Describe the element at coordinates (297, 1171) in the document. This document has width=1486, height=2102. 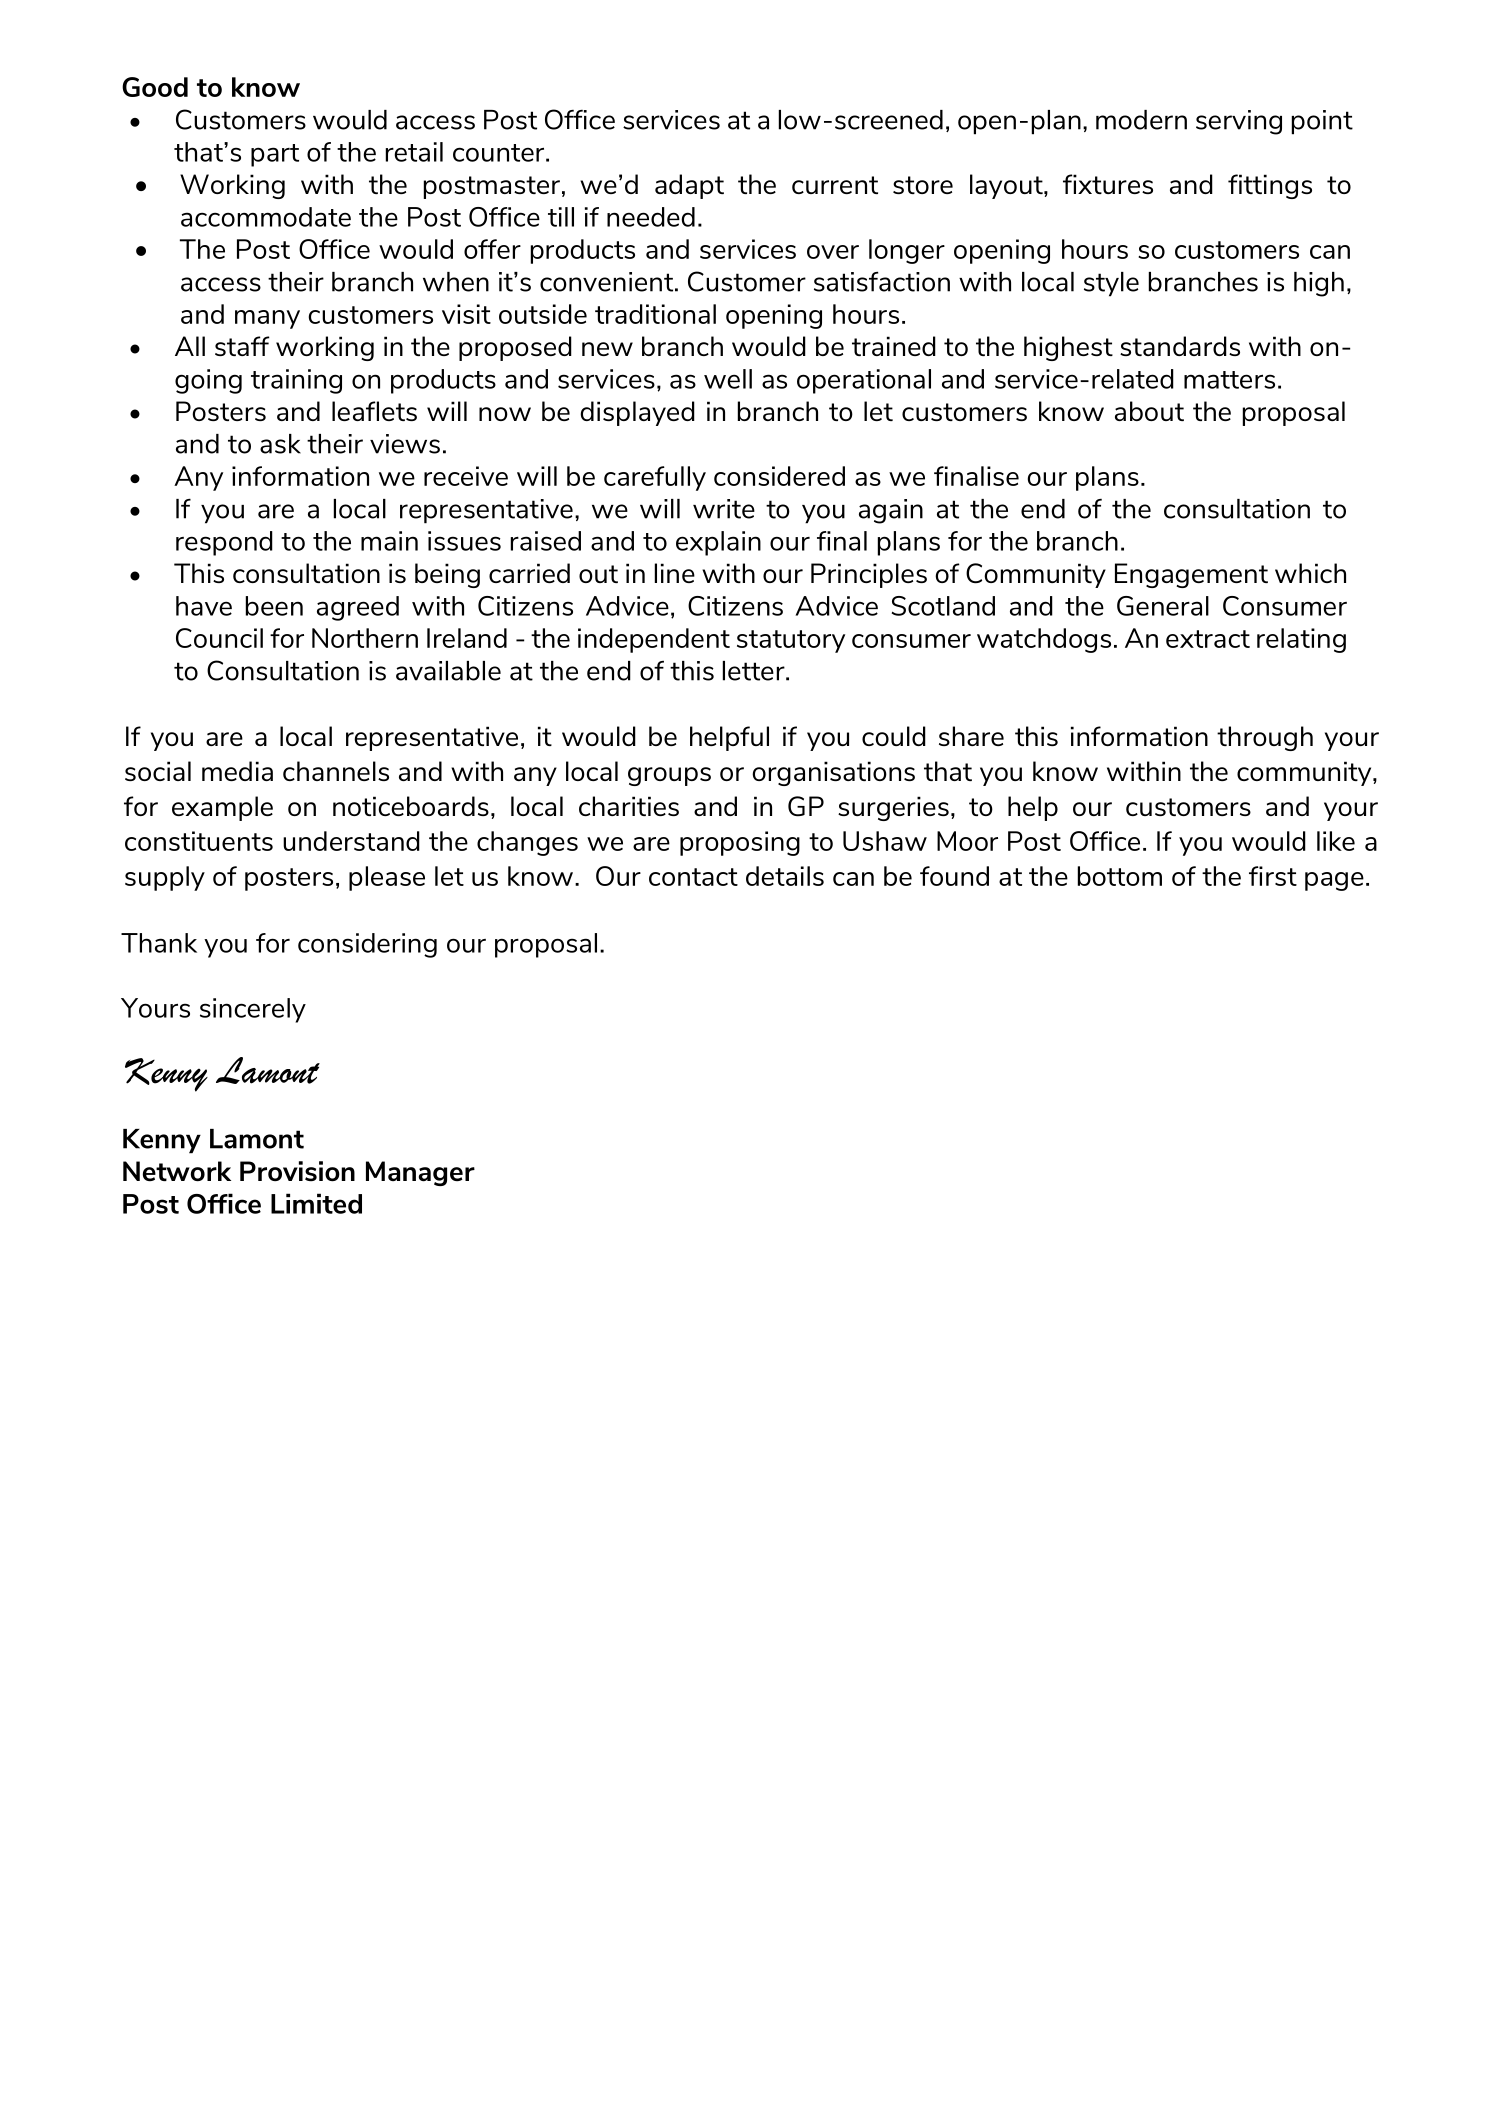
I see `Provision` at that location.
